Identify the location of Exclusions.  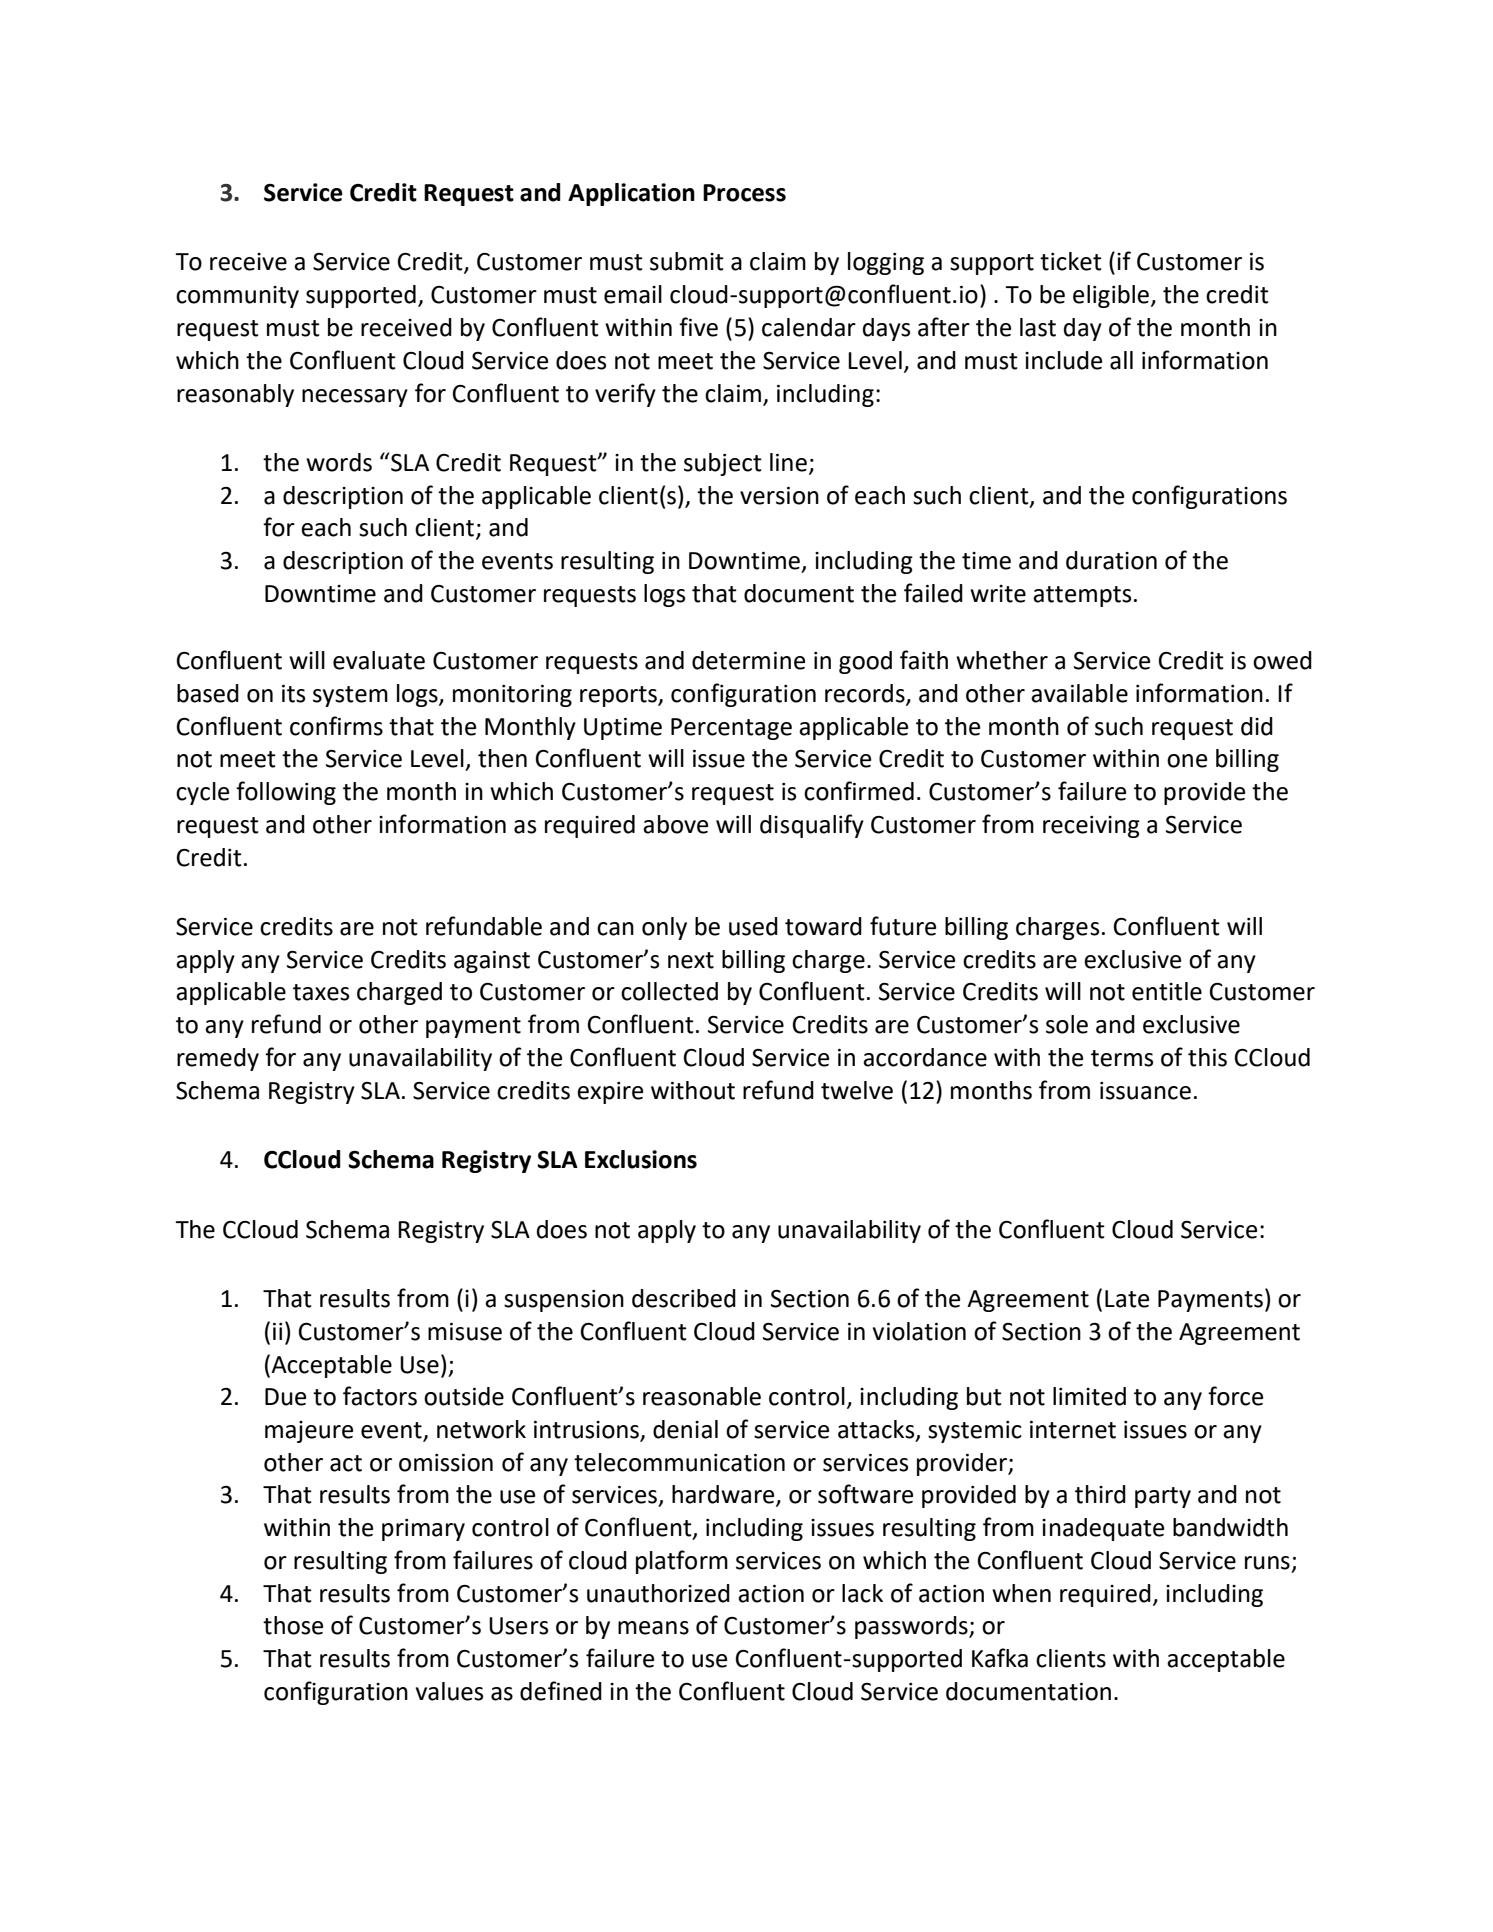
(641, 1159).
